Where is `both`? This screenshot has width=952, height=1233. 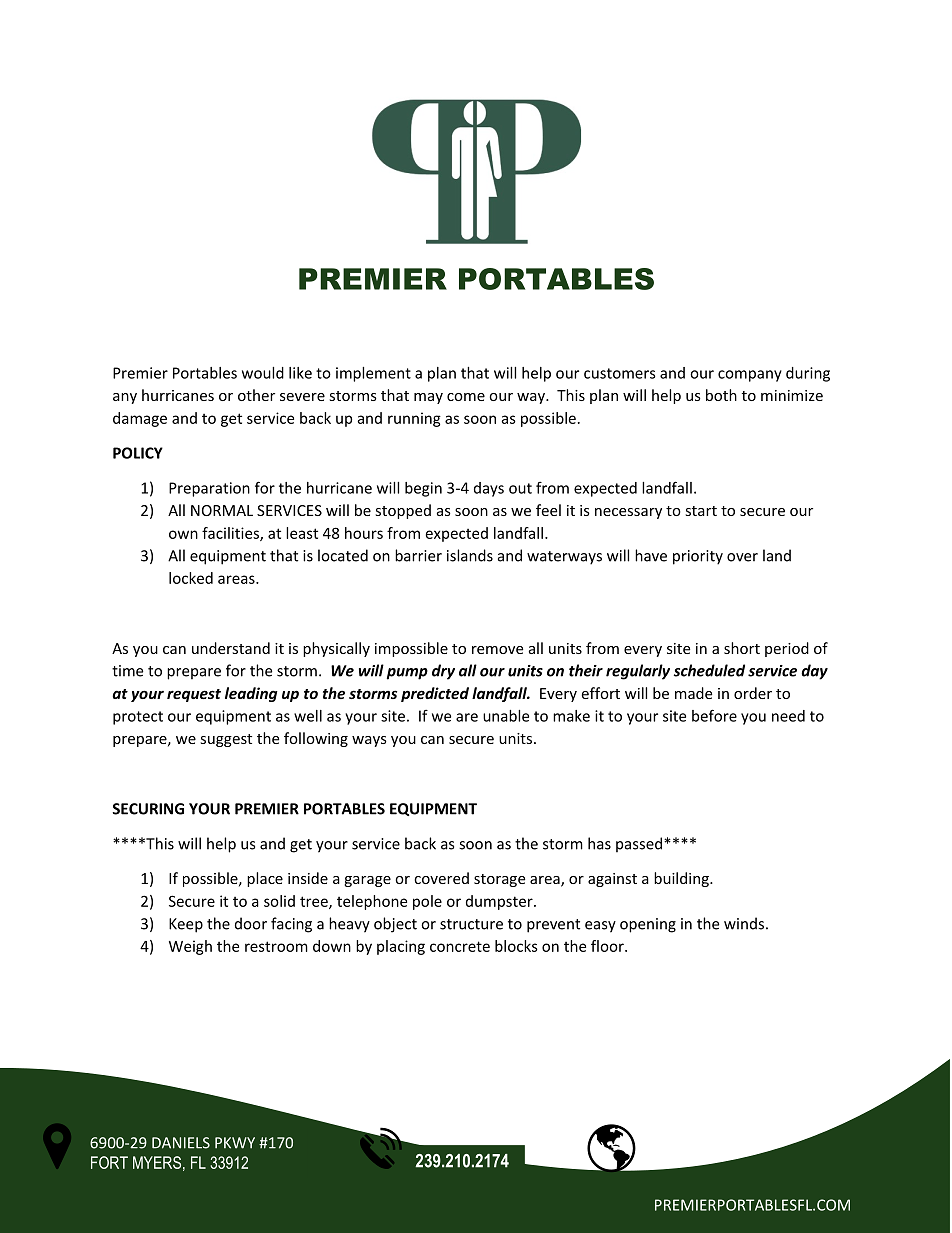 both is located at coordinates (721, 395).
